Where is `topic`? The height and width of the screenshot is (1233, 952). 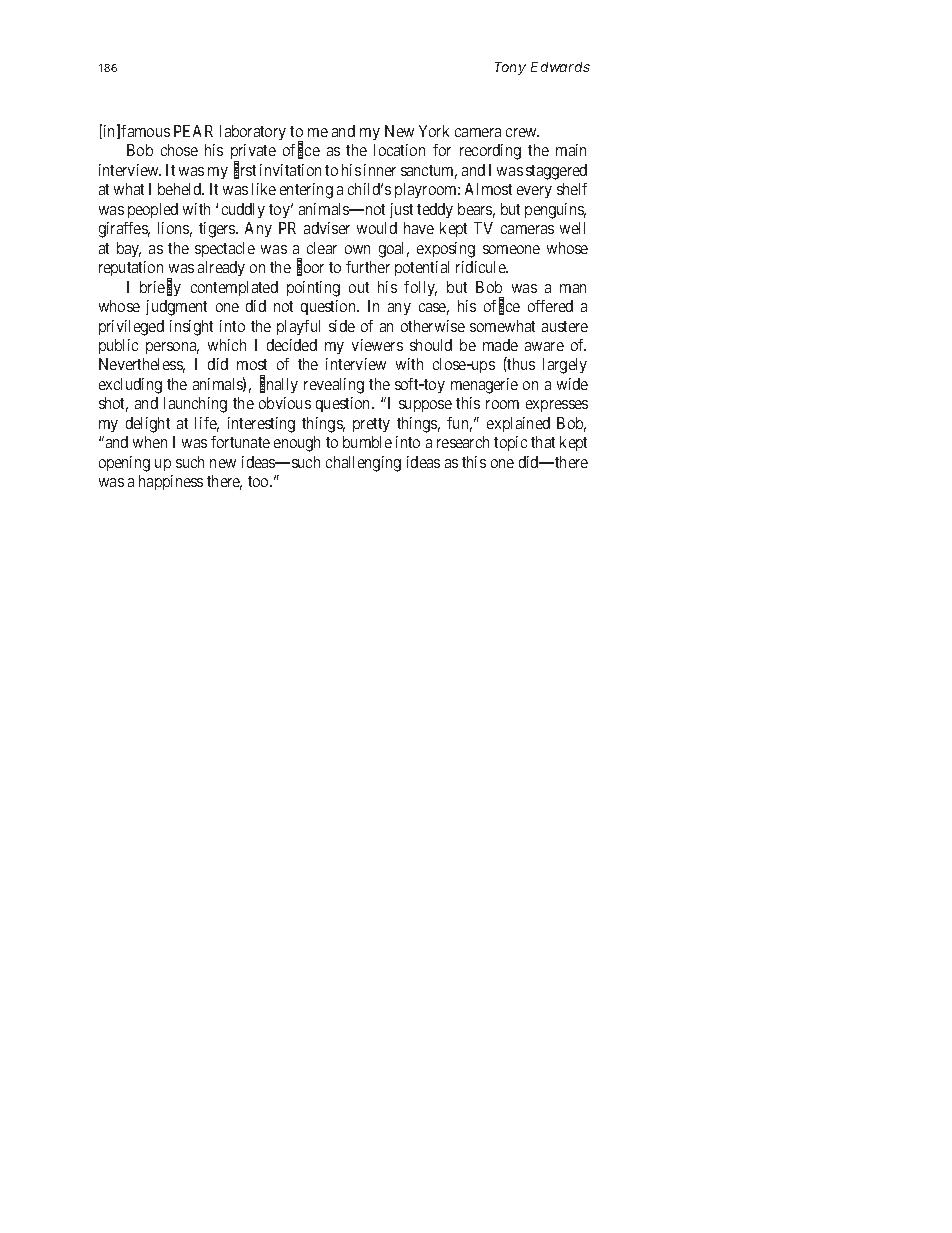 topic is located at coordinates (510, 443).
